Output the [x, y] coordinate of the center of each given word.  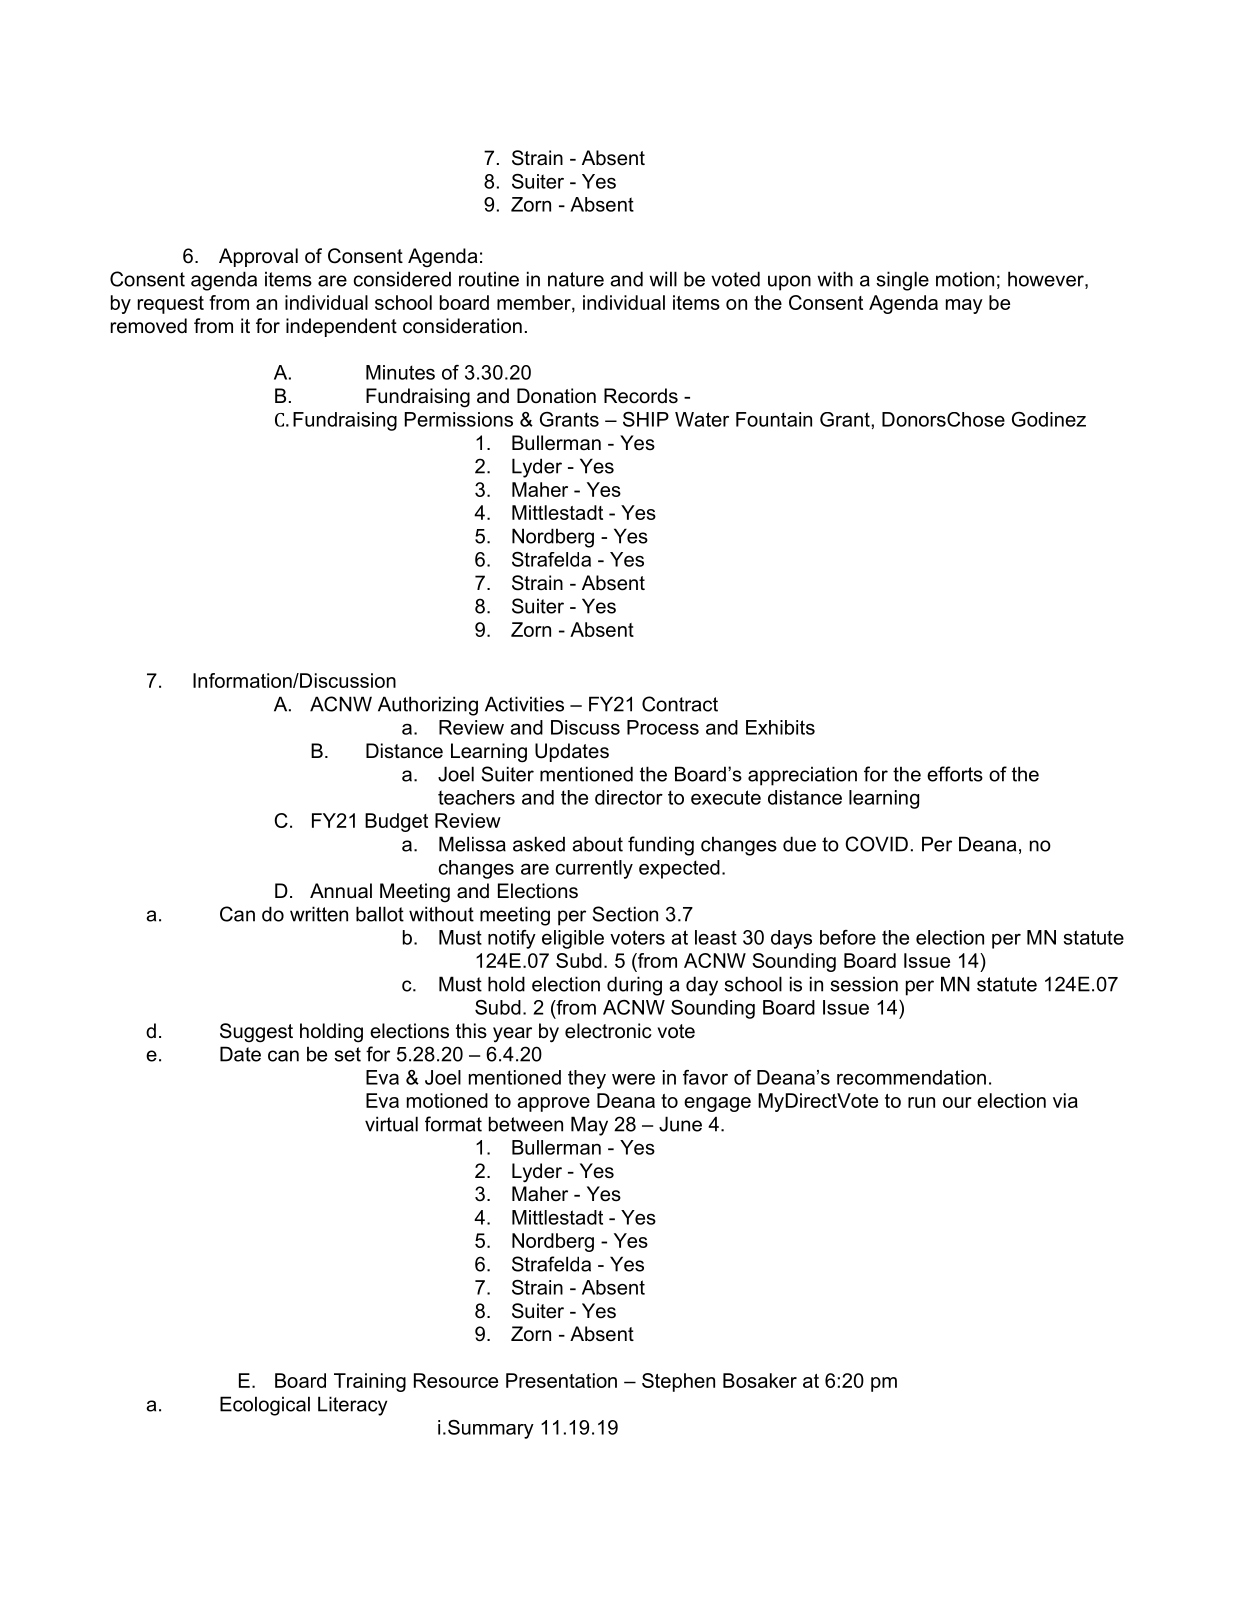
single [902, 281]
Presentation [561, 1380]
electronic [608, 1031]
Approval [258, 257]
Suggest [256, 1033]
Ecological [265, 1406]
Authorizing [428, 706]
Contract [680, 704]
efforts [955, 774]
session [864, 984]
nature [576, 279]
